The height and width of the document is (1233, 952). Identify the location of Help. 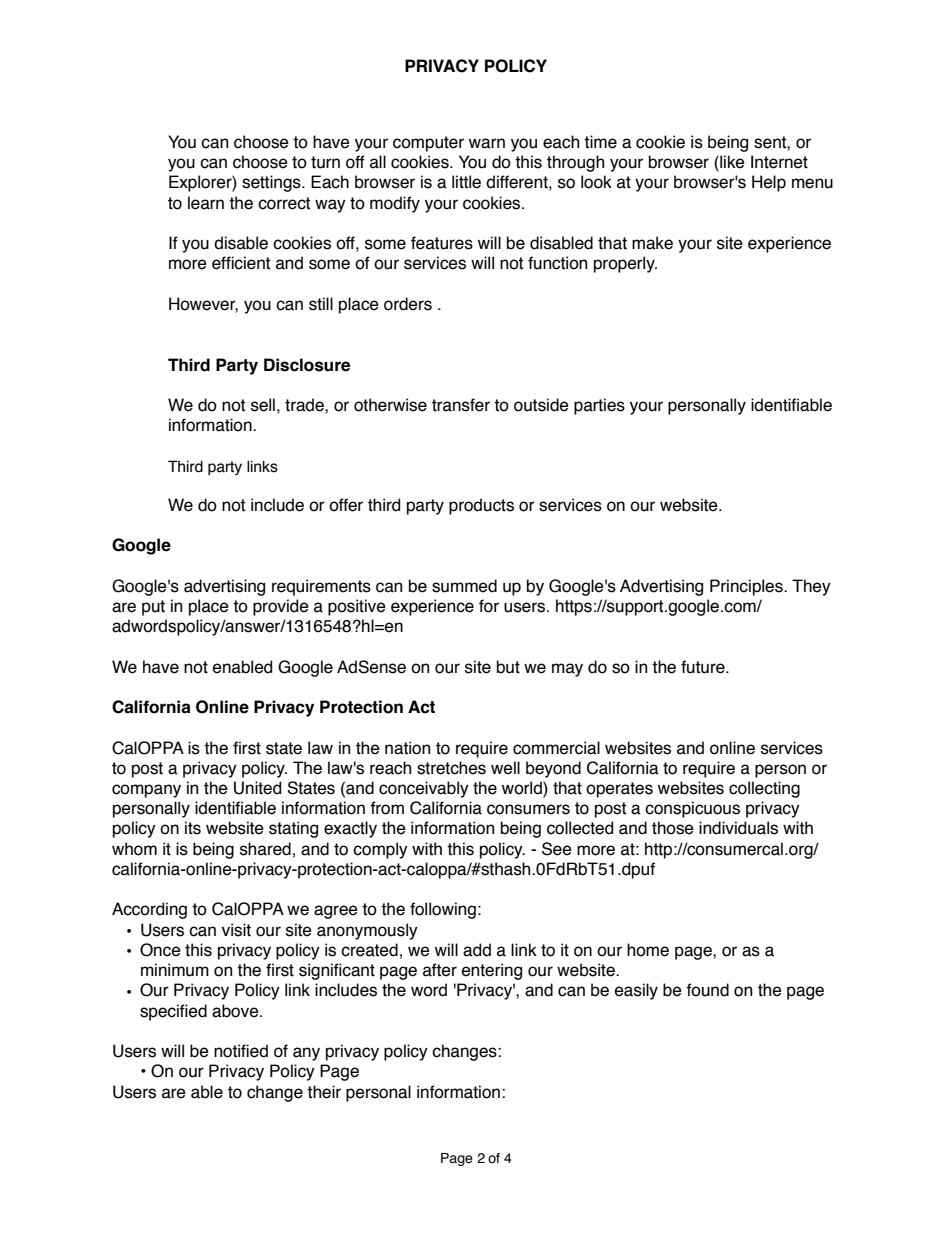
(769, 183).
